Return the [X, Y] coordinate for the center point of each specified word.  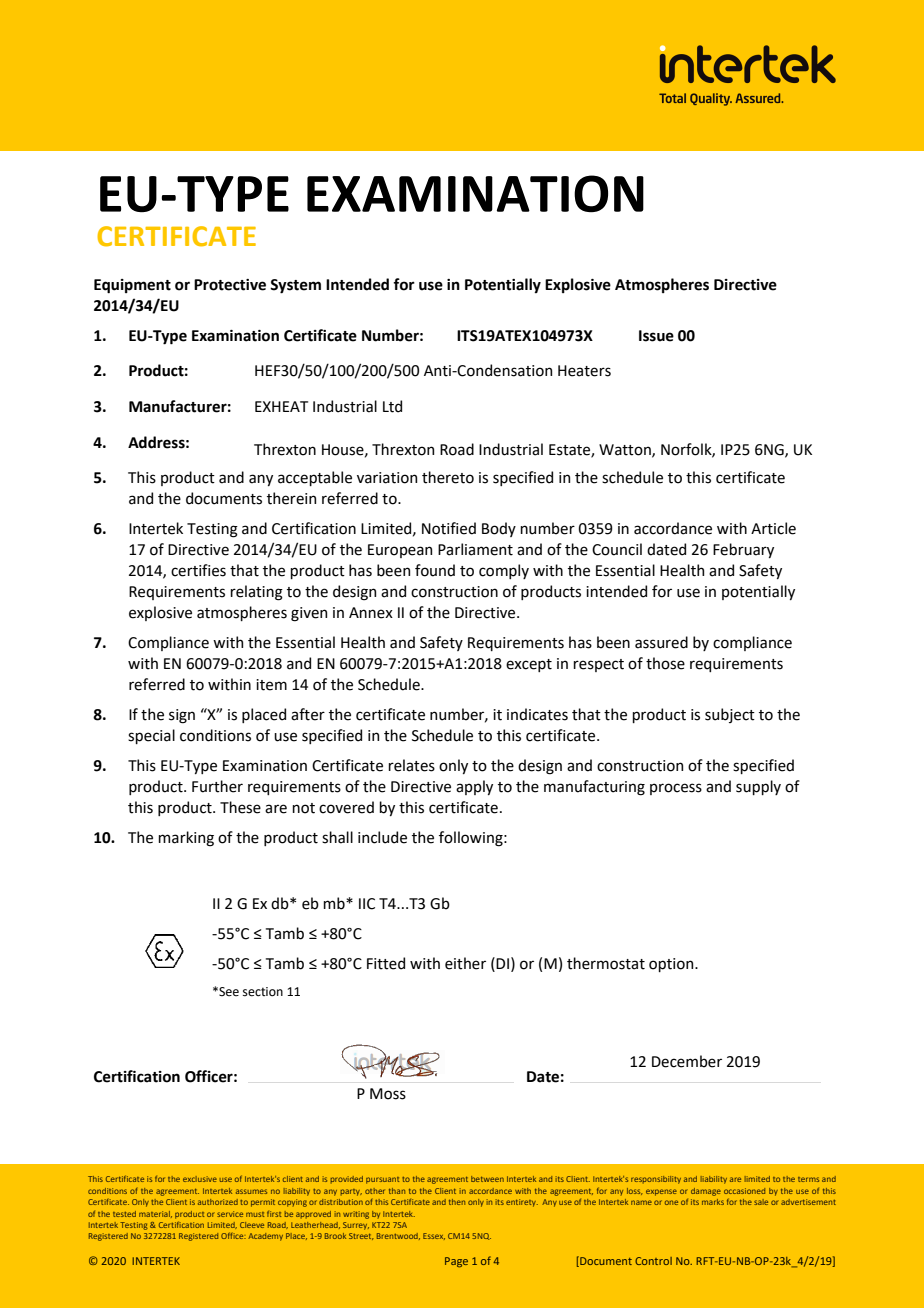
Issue [656, 336]
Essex [434, 1236]
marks [713, 1202]
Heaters [584, 371]
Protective [230, 285]
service [230, 1214]
